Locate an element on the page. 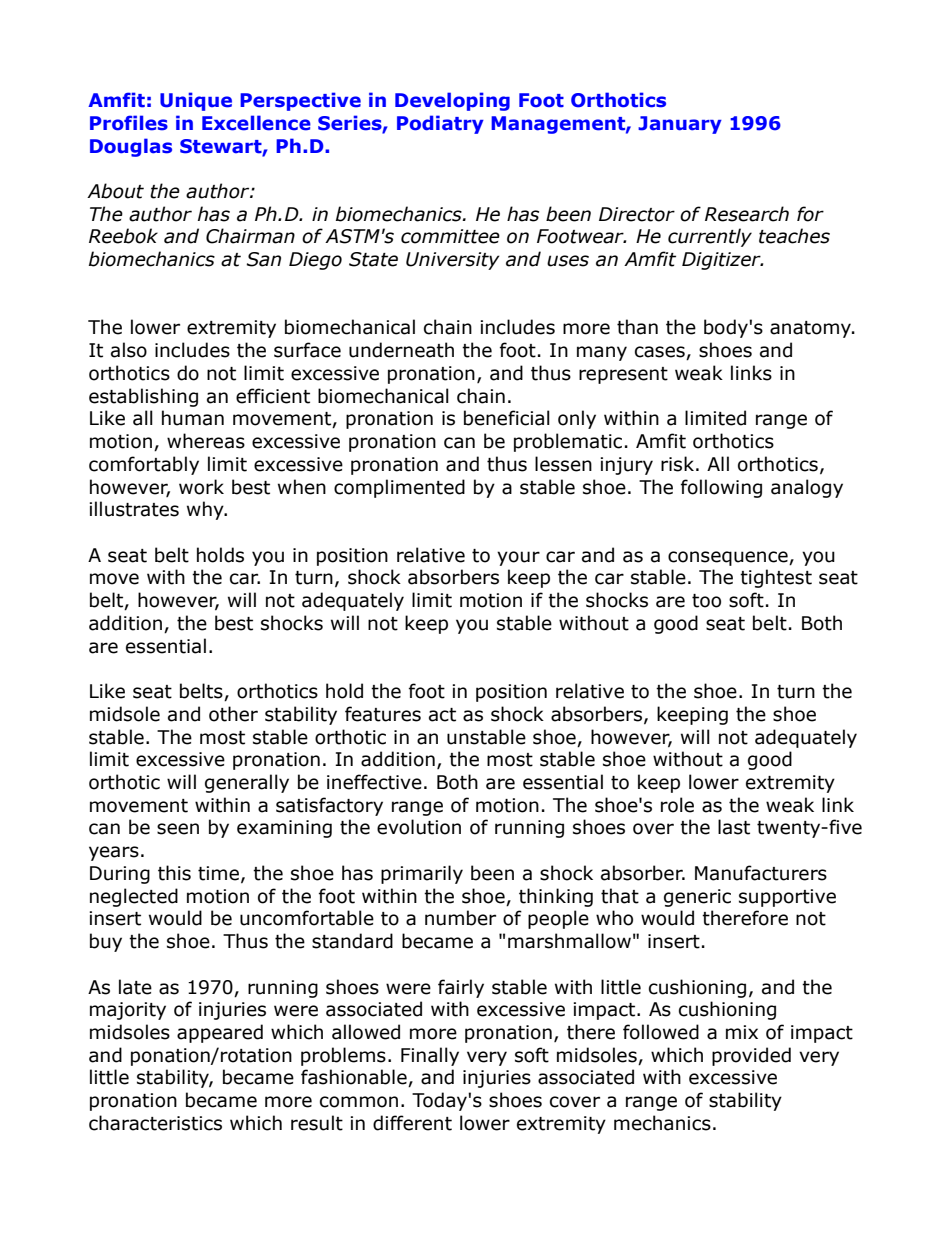  Unique is located at coordinates (196, 101).
